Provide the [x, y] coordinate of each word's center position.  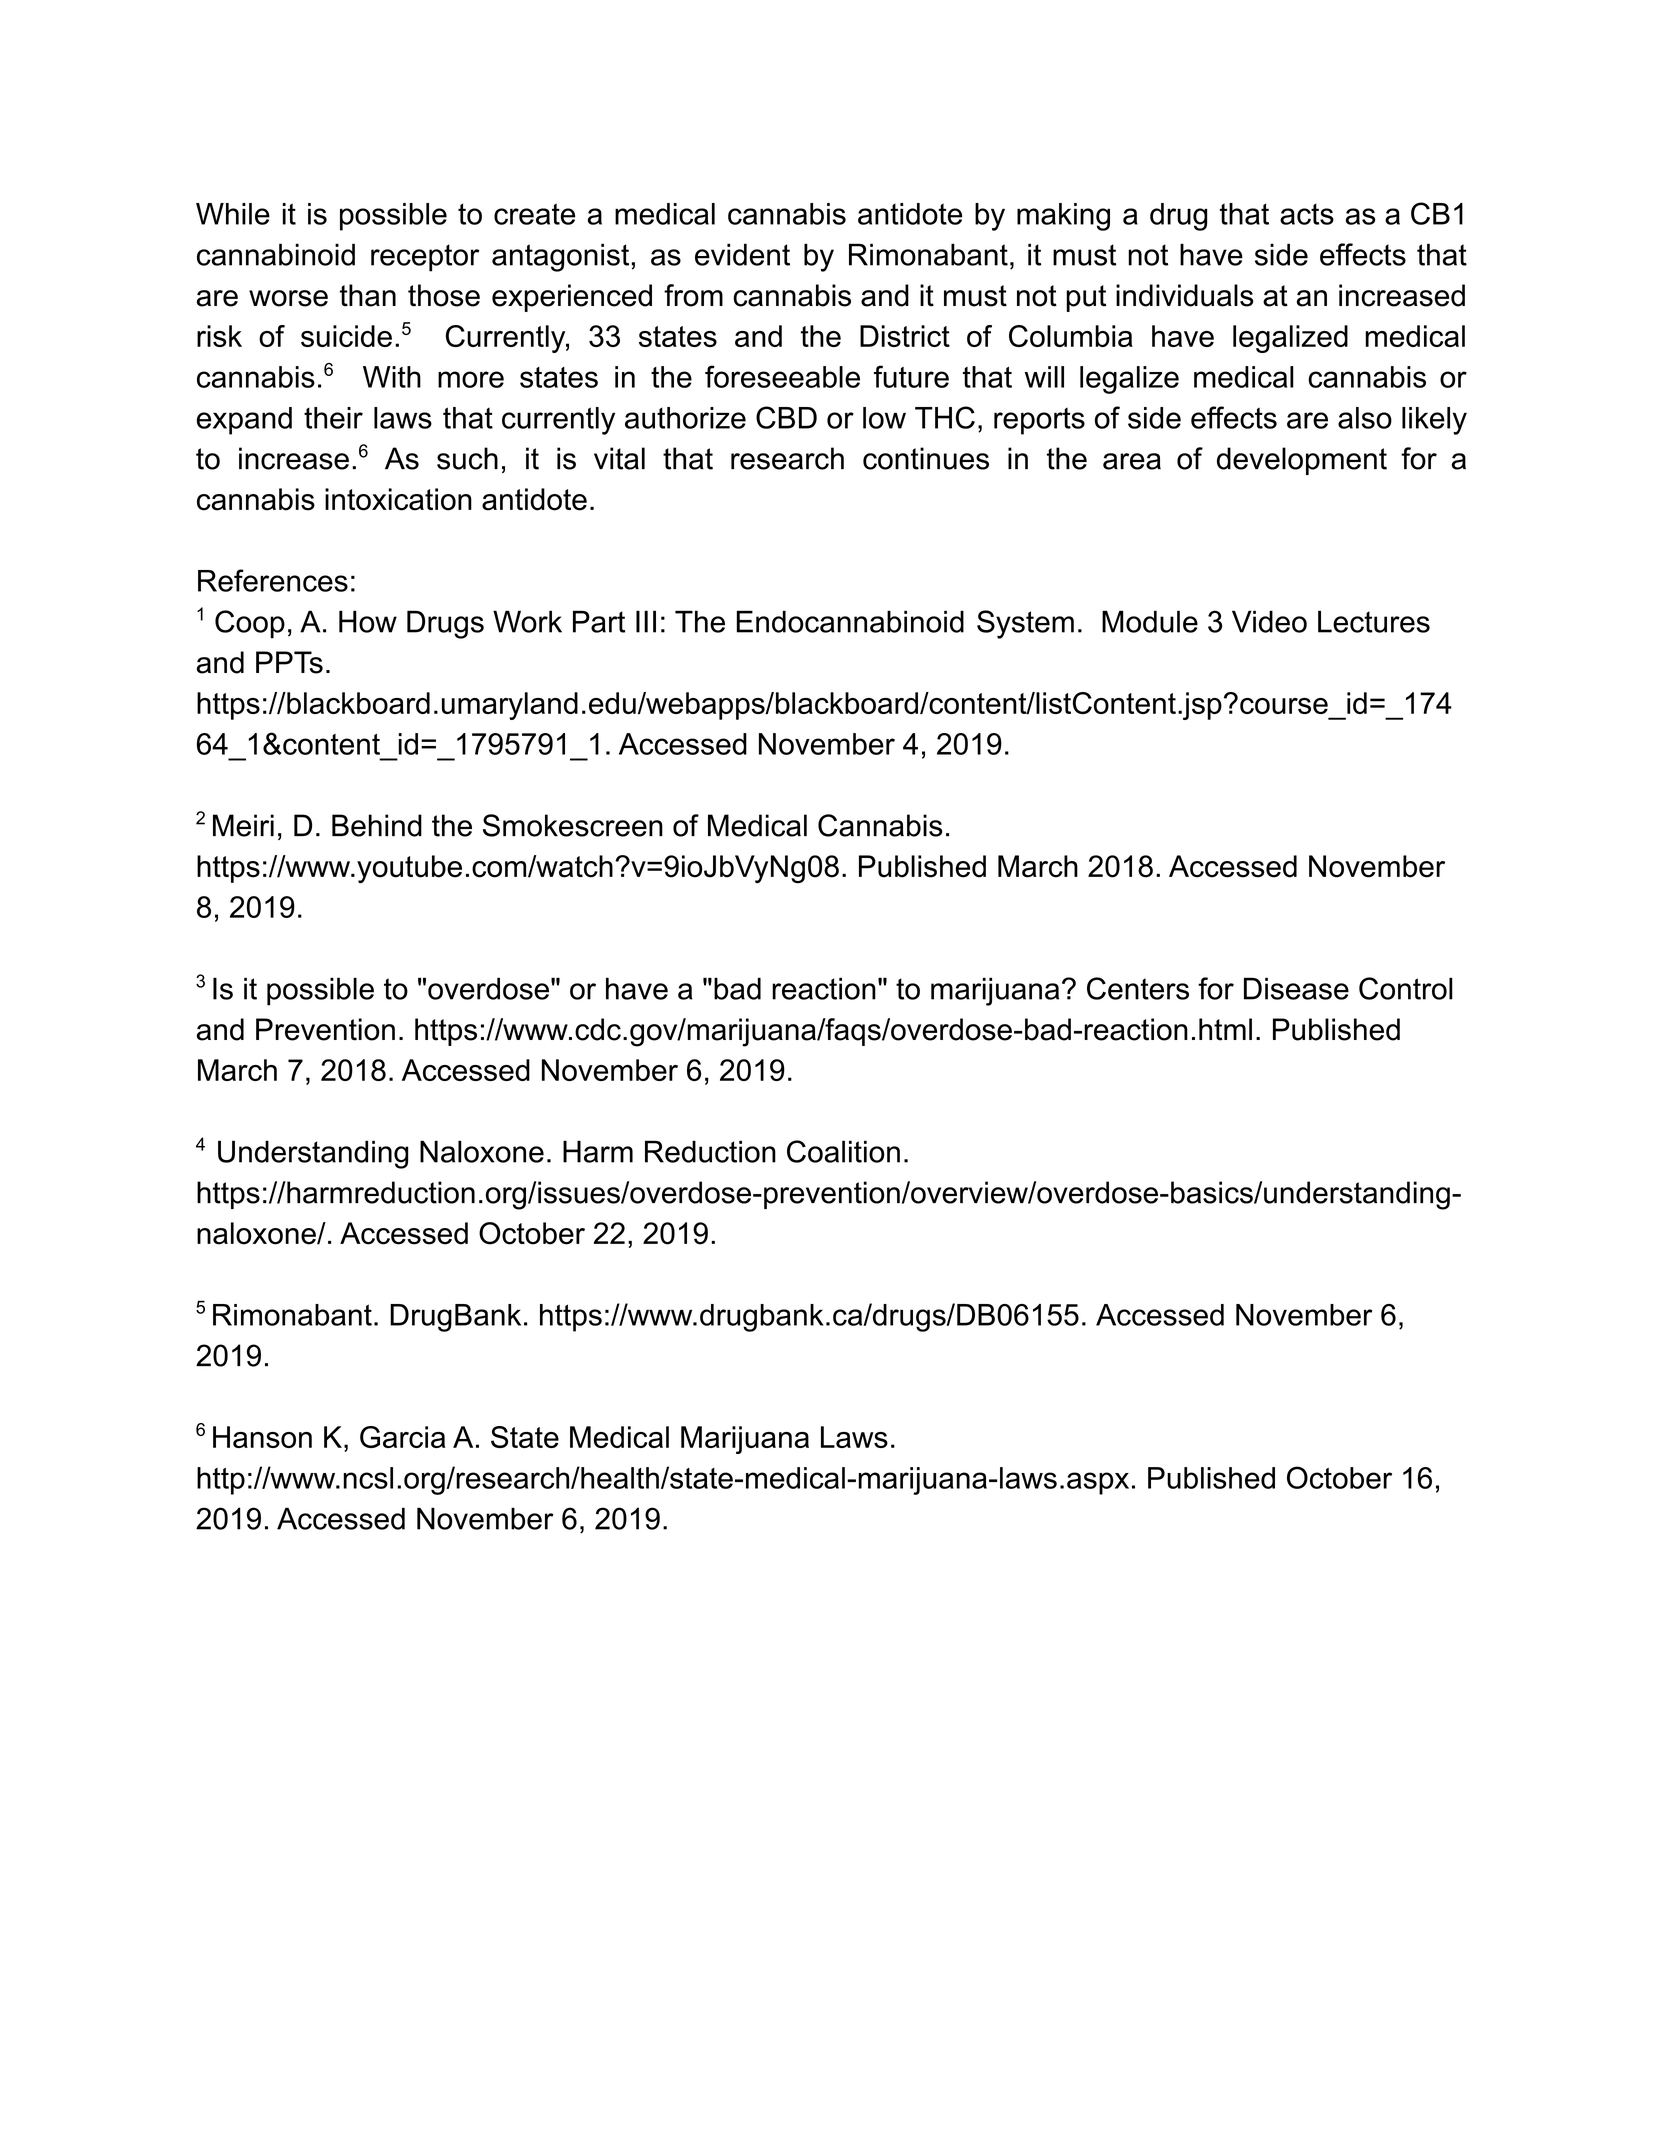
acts [1307, 214]
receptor [425, 258]
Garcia [402, 1437]
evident [742, 254]
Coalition [843, 1151]
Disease [1296, 988]
